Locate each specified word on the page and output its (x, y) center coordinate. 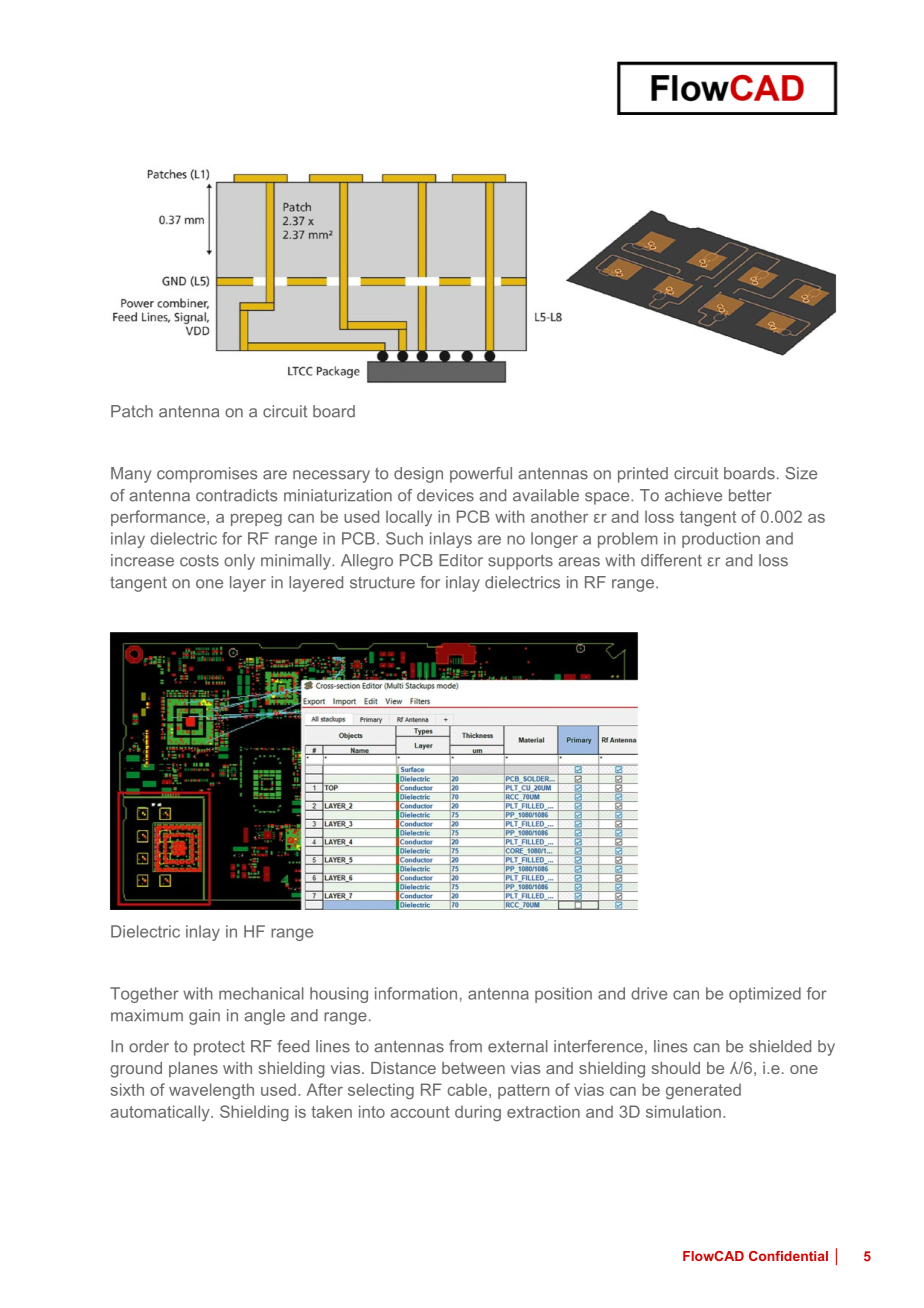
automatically (161, 1113)
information (416, 993)
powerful (481, 475)
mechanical (261, 993)
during (478, 1113)
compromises (207, 475)
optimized (765, 995)
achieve (693, 495)
